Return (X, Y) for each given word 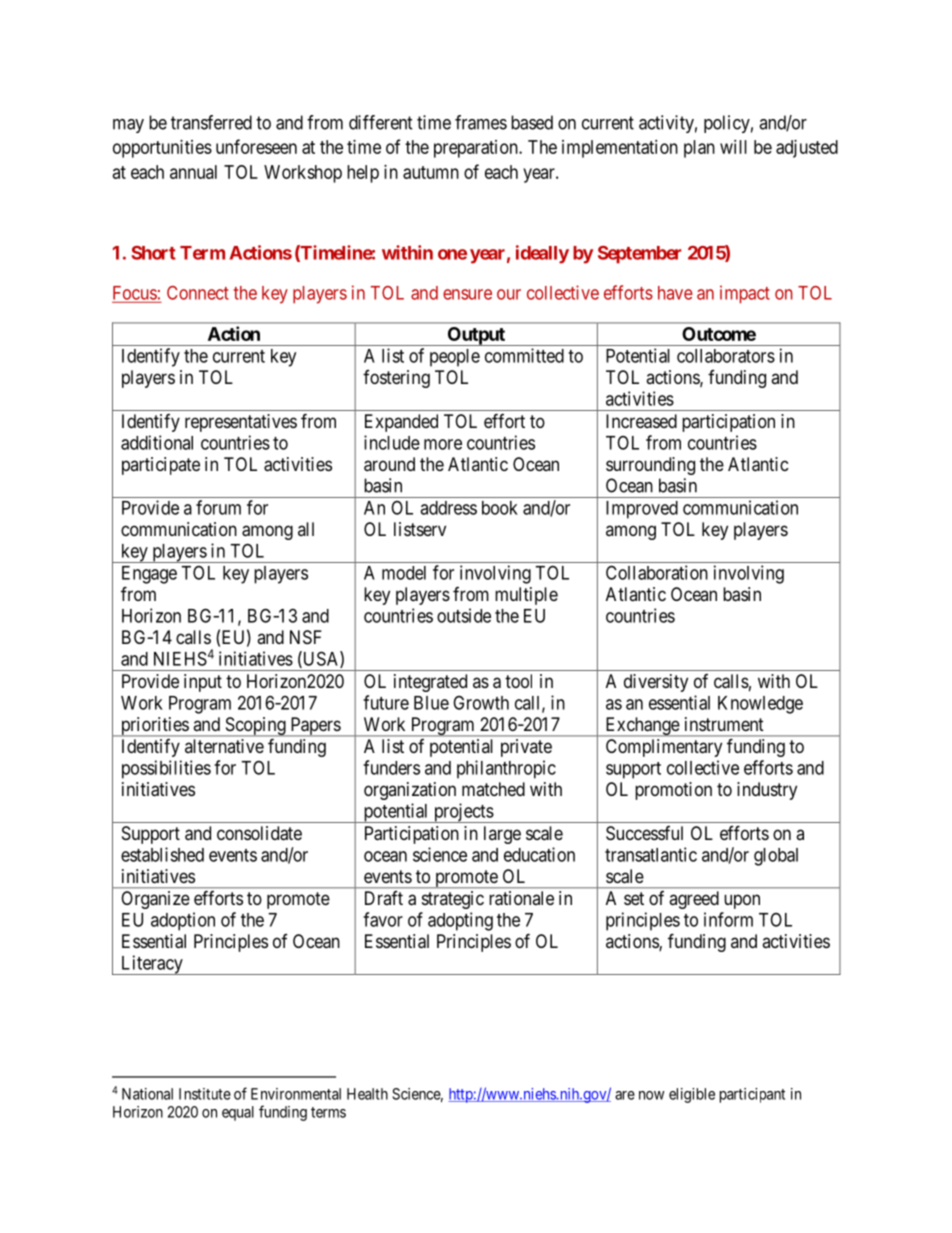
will (733, 147)
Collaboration (657, 572)
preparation (477, 149)
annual (193, 172)
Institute (205, 1094)
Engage (149, 575)
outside (464, 615)
